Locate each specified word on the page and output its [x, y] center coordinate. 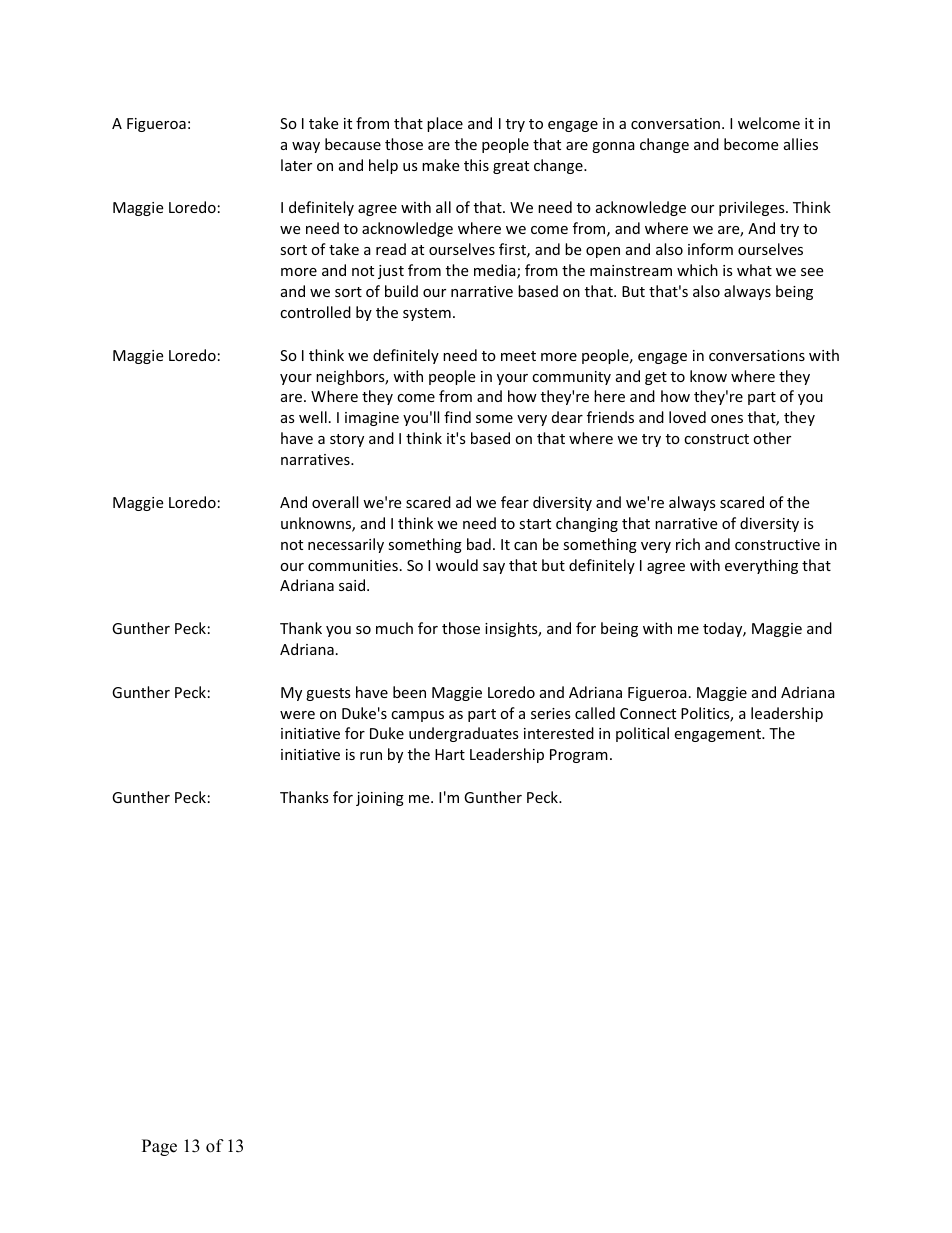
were [297, 715]
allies [801, 144]
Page [159, 1147]
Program [579, 756]
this [476, 165]
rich [688, 544]
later [296, 165]
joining [380, 799]
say [494, 568]
